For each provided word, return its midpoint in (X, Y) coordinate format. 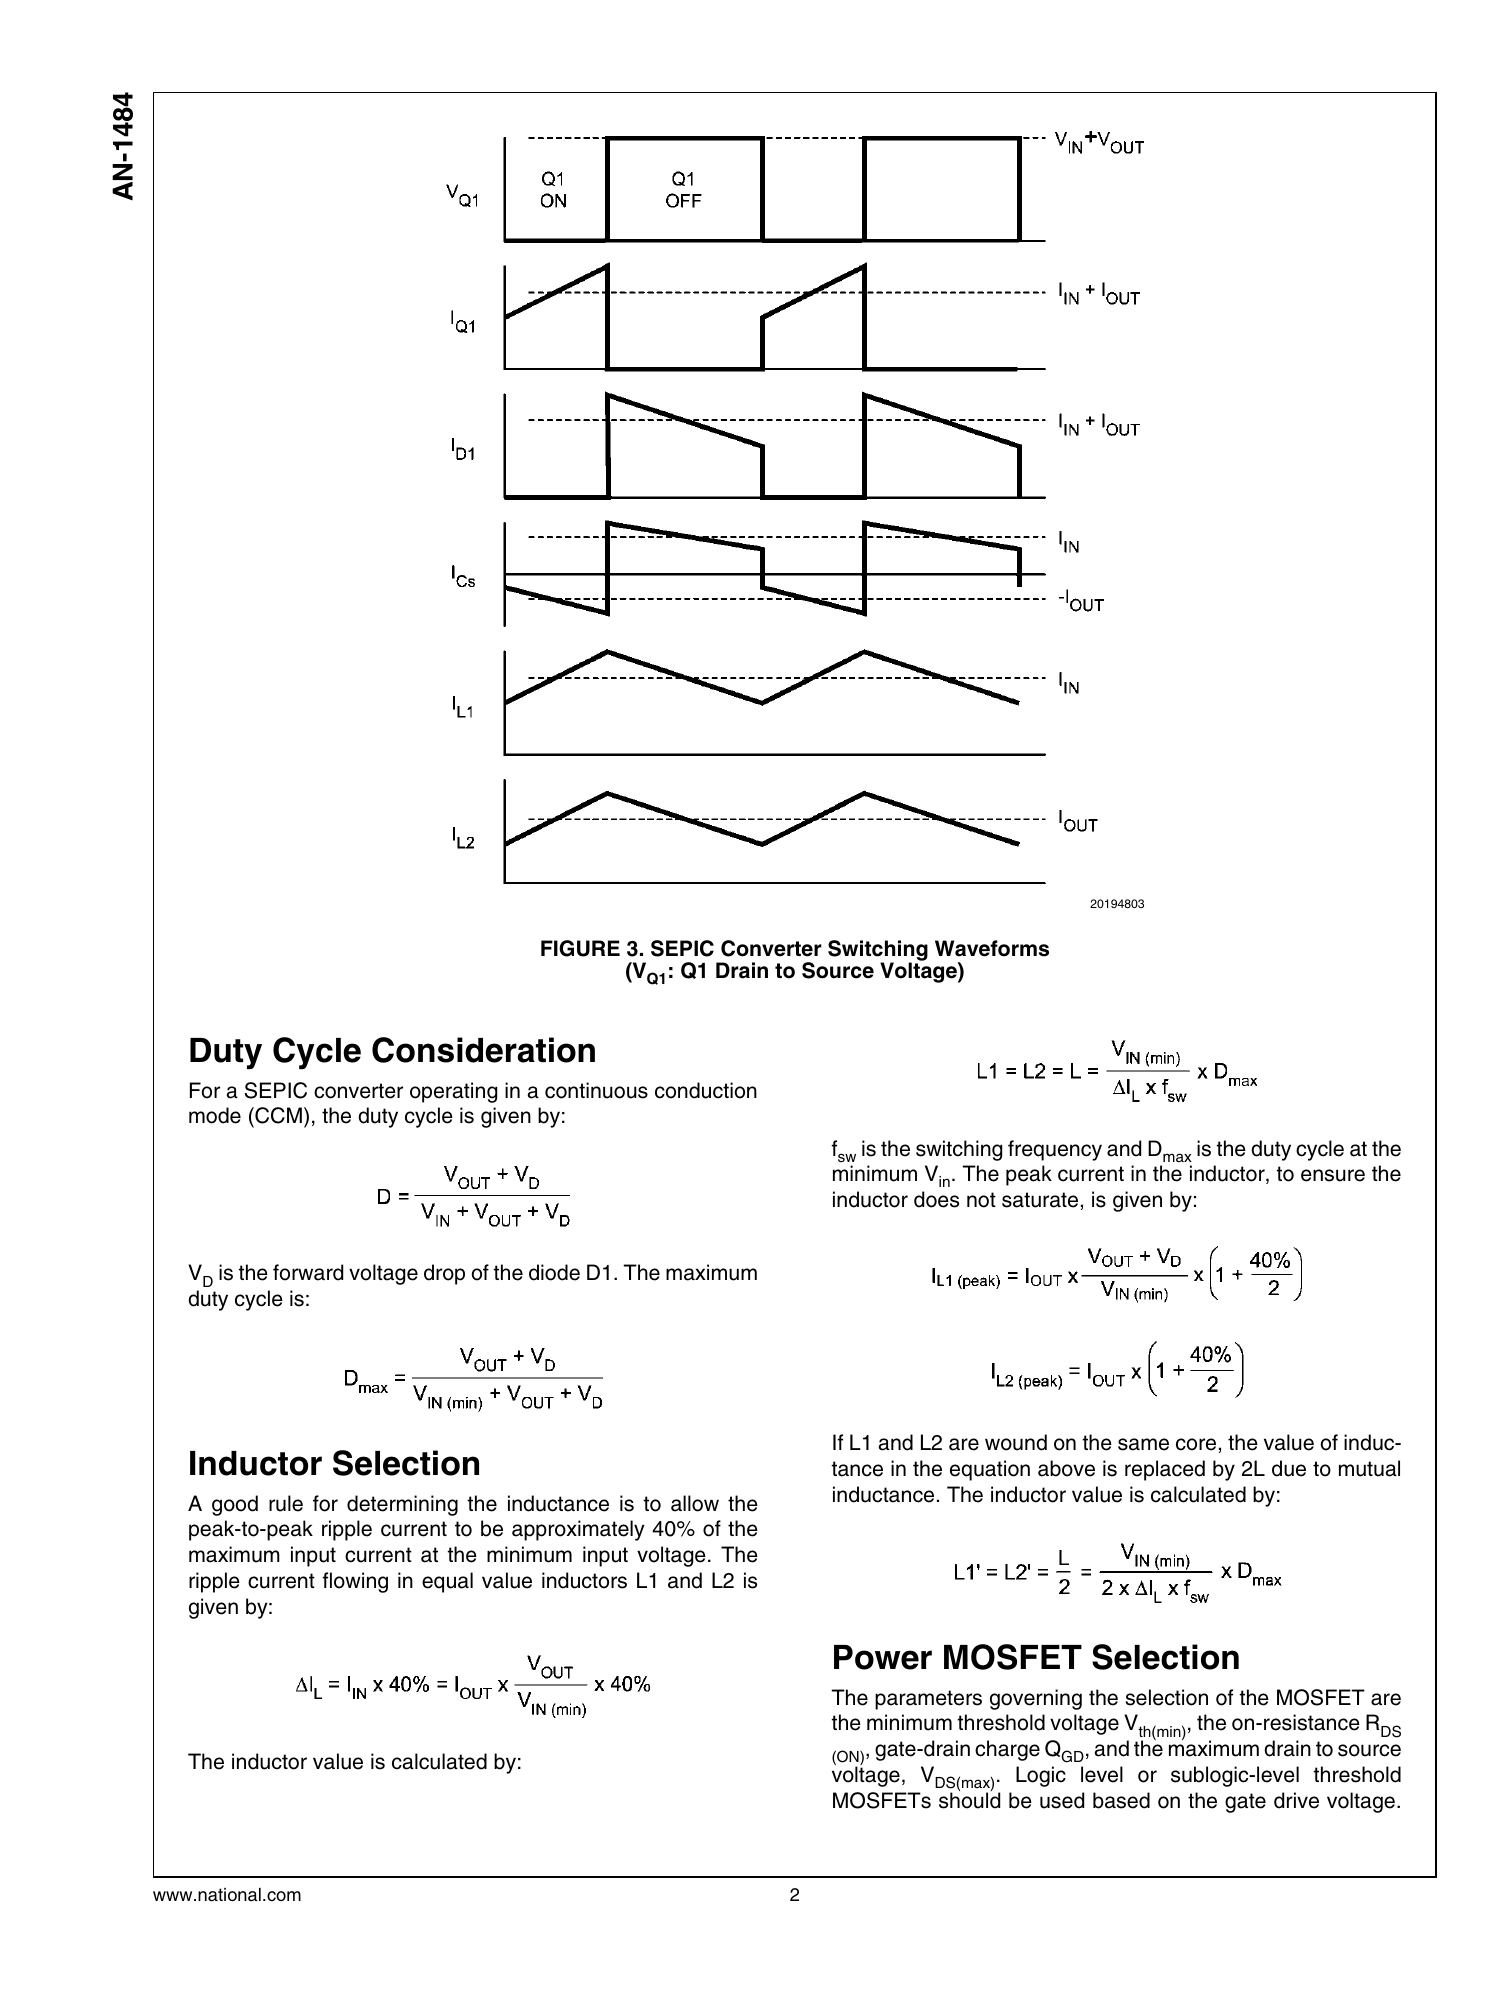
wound (1016, 1442)
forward (308, 1272)
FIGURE (580, 948)
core (1196, 1444)
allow (695, 1503)
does (936, 1199)
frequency (1055, 1150)
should (969, 1799)
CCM (277, 1117)
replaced (1165, 1470)
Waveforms (992, 948)
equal (447, 1582)
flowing (355, 1582)
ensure (1333, 1175)
